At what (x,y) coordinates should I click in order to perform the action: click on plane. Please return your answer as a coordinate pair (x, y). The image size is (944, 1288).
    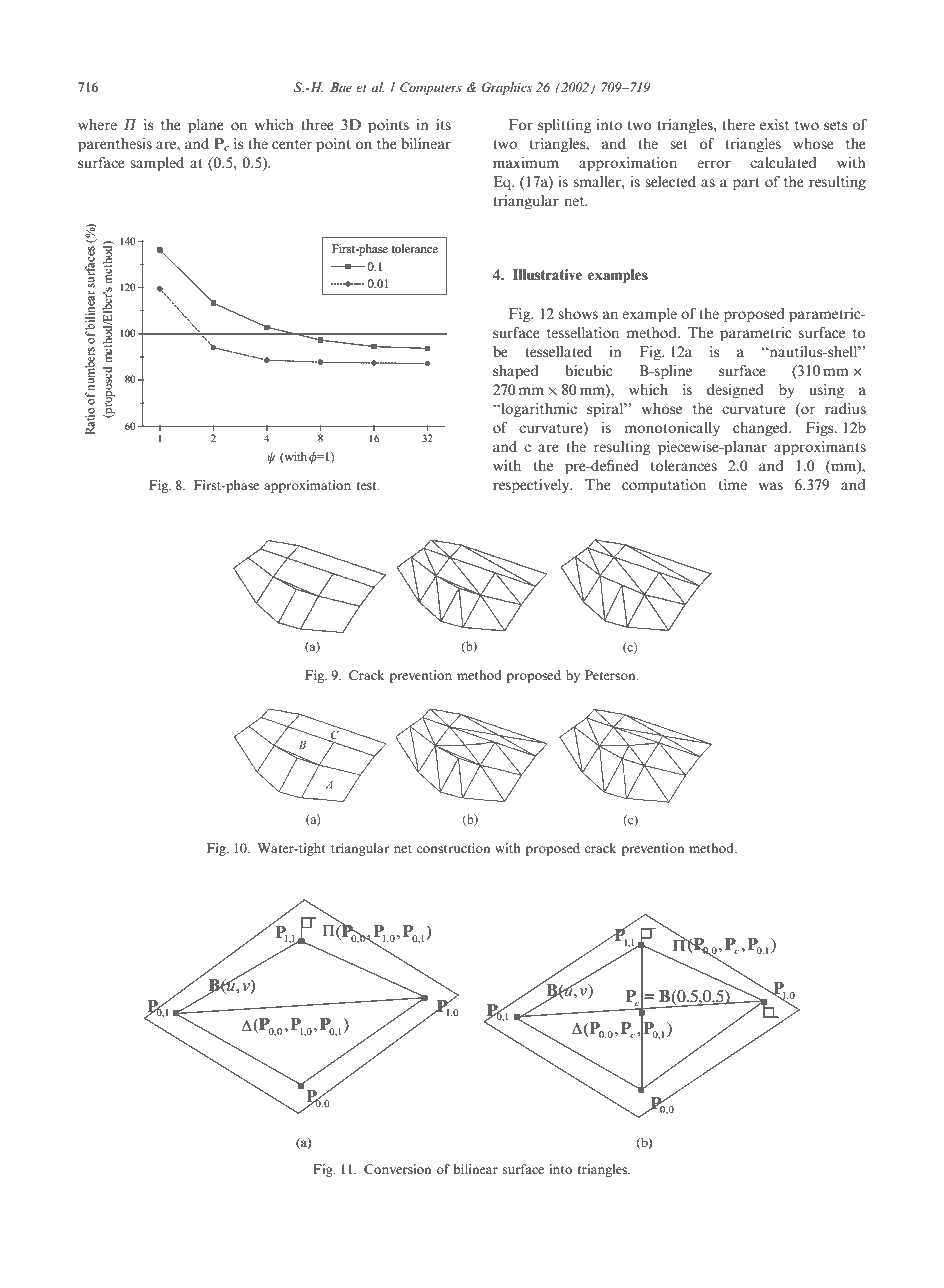
    Looking at the image, I should click on (206, 126).
